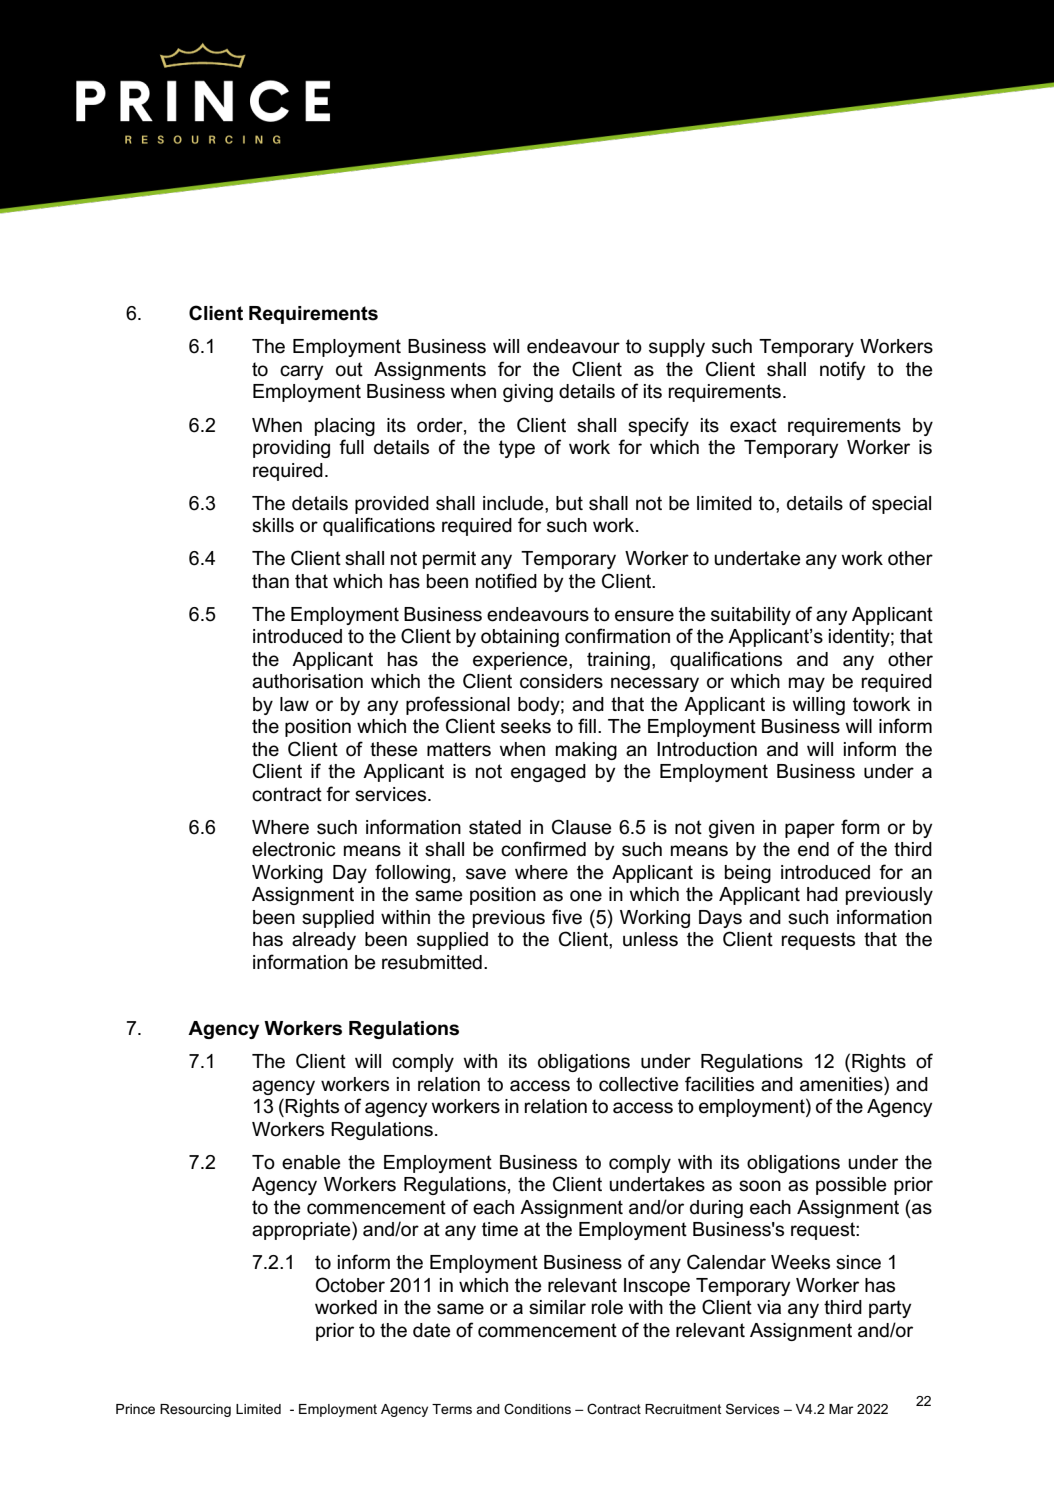 Image resolution: width=1057 pixels, height=1496 pixels. What do you see at coordinates (822, 894) in the screenshot?
I see `had` at bounding box center [822, 894].
